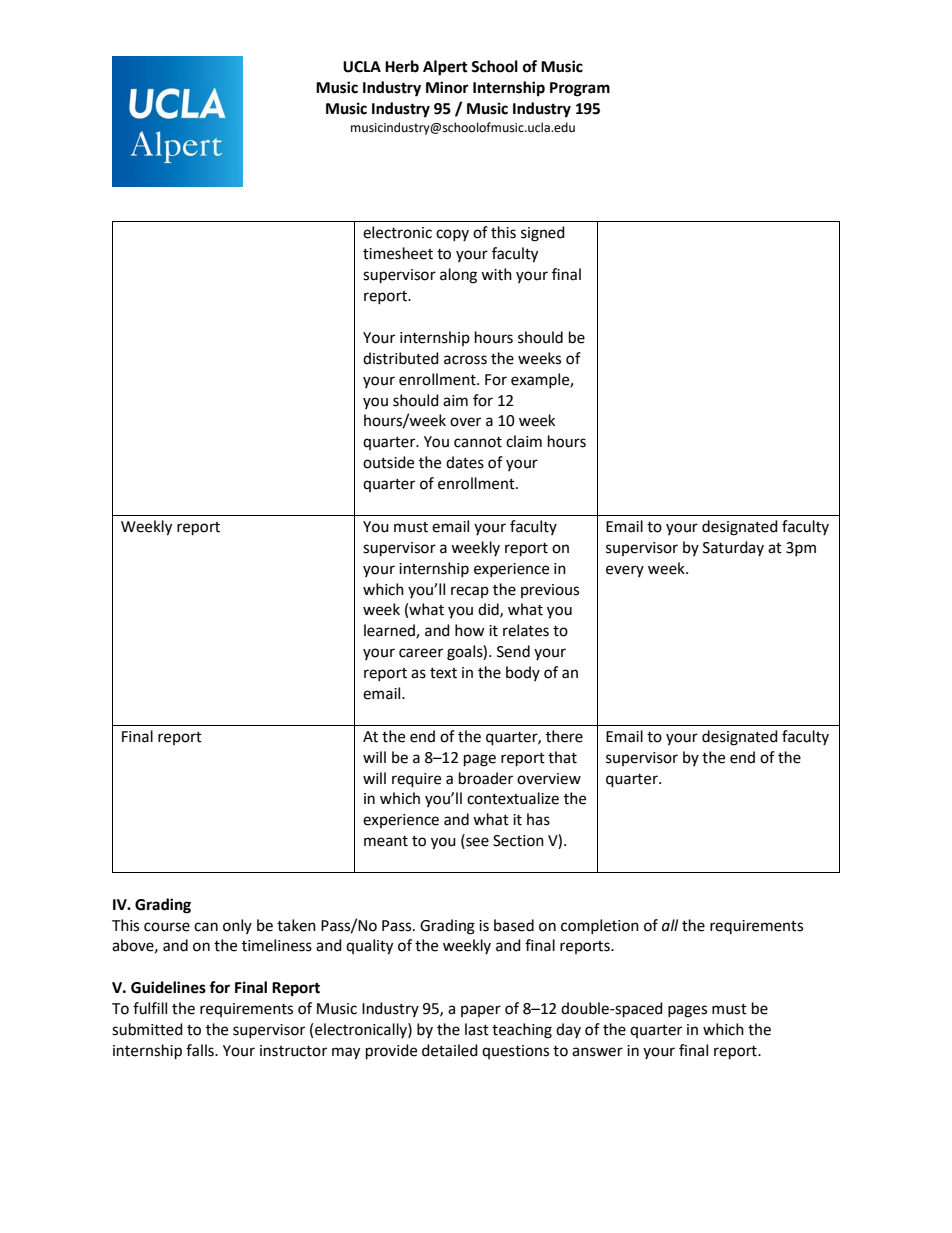  What do you see at coordinates (625, 571) in the image?
I see `every` at bounding box center [625, 571].
